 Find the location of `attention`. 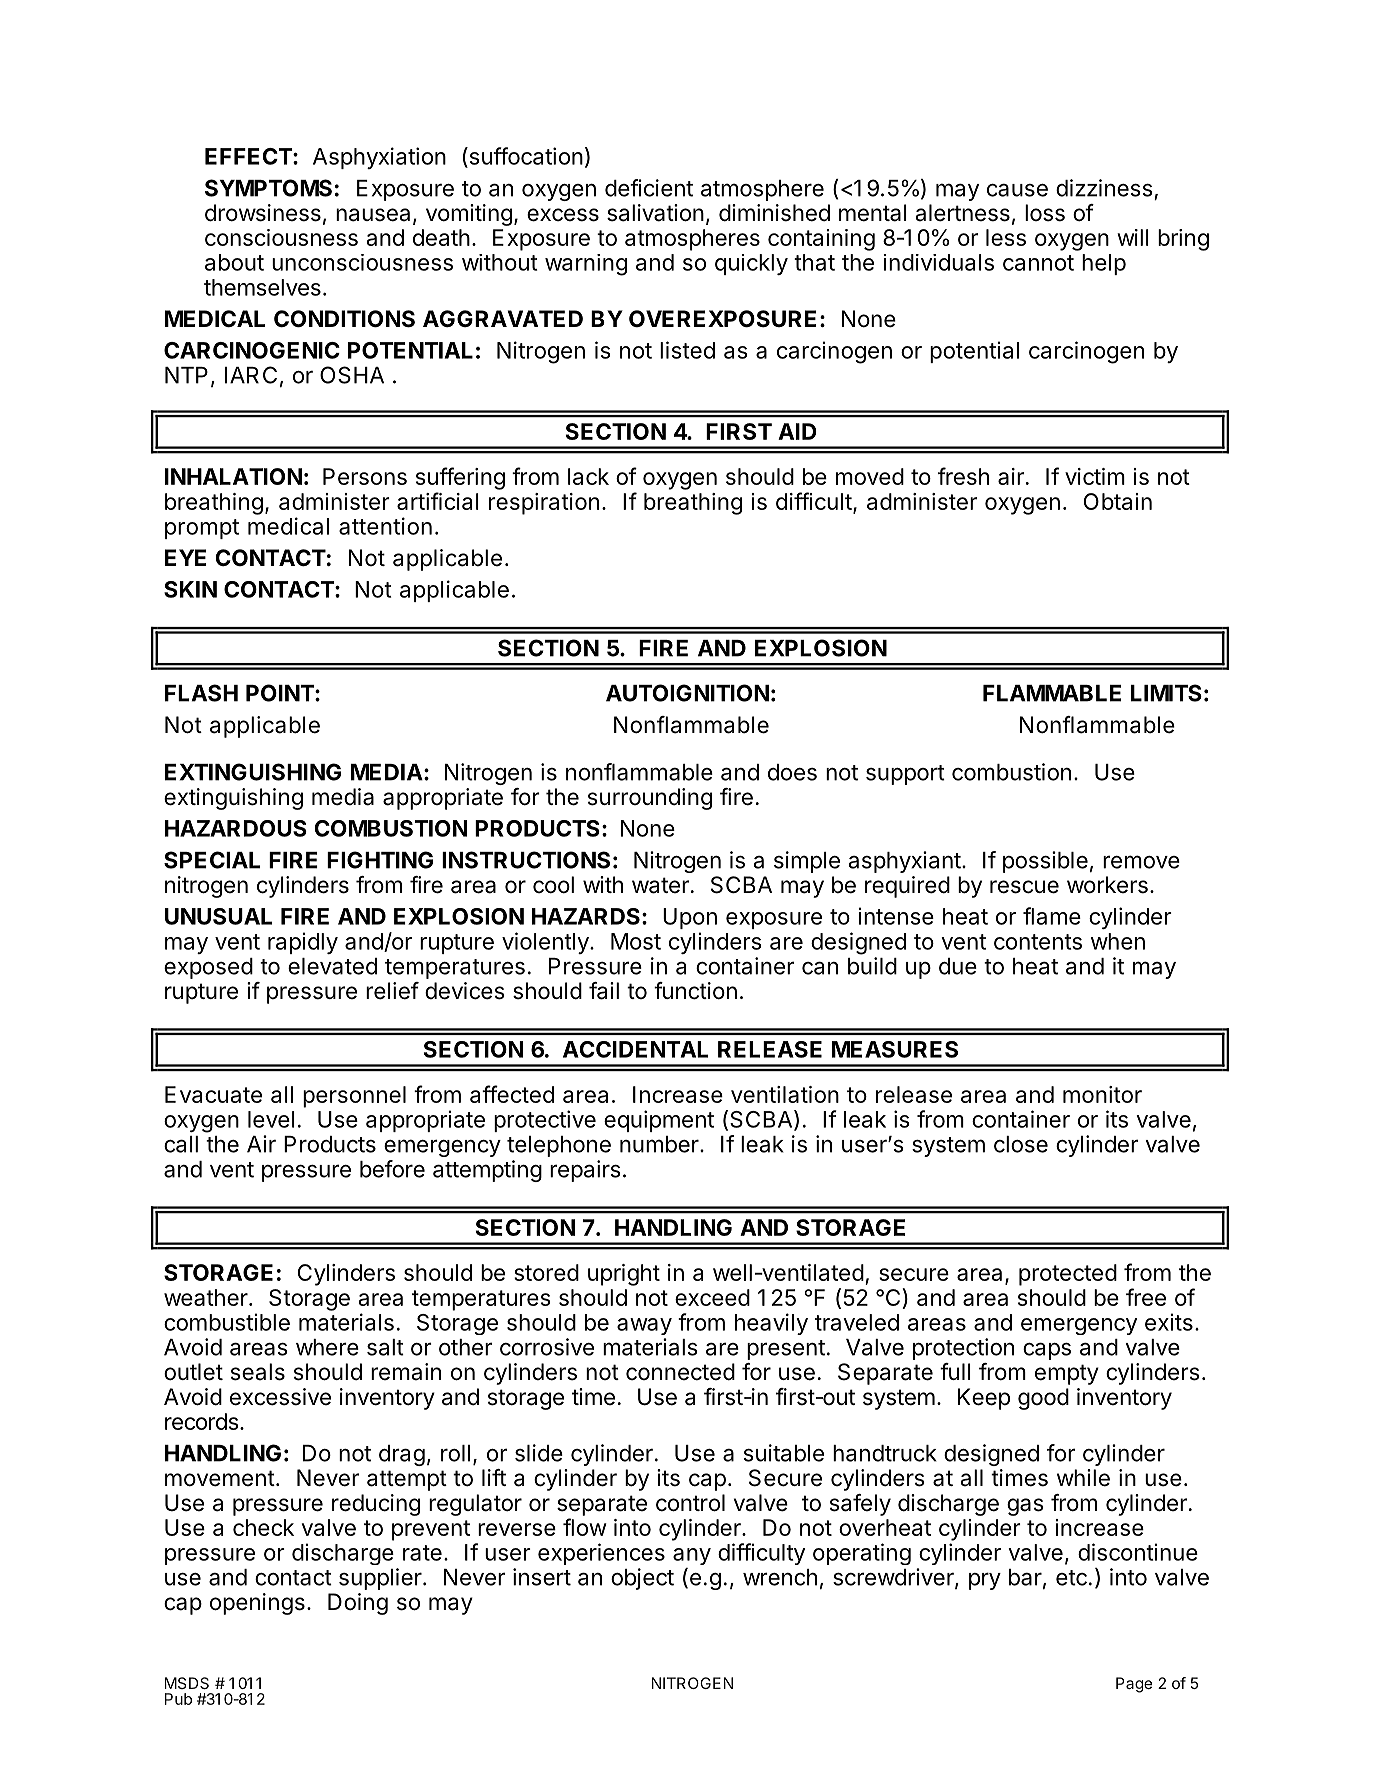

attention is located at coordinates (385, 526).
